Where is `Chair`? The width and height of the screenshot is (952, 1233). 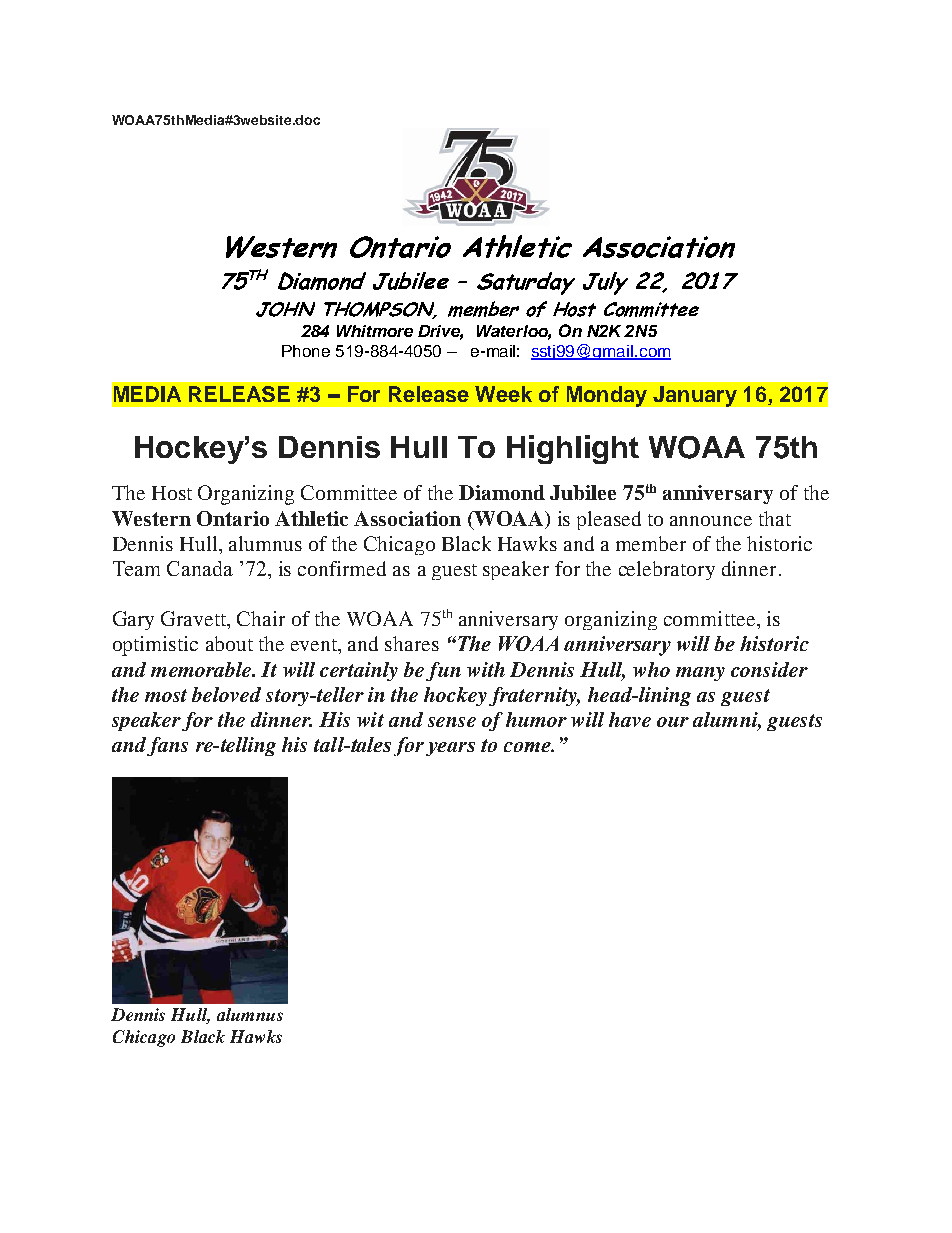 Chair is located at coordinates (261, 618).
